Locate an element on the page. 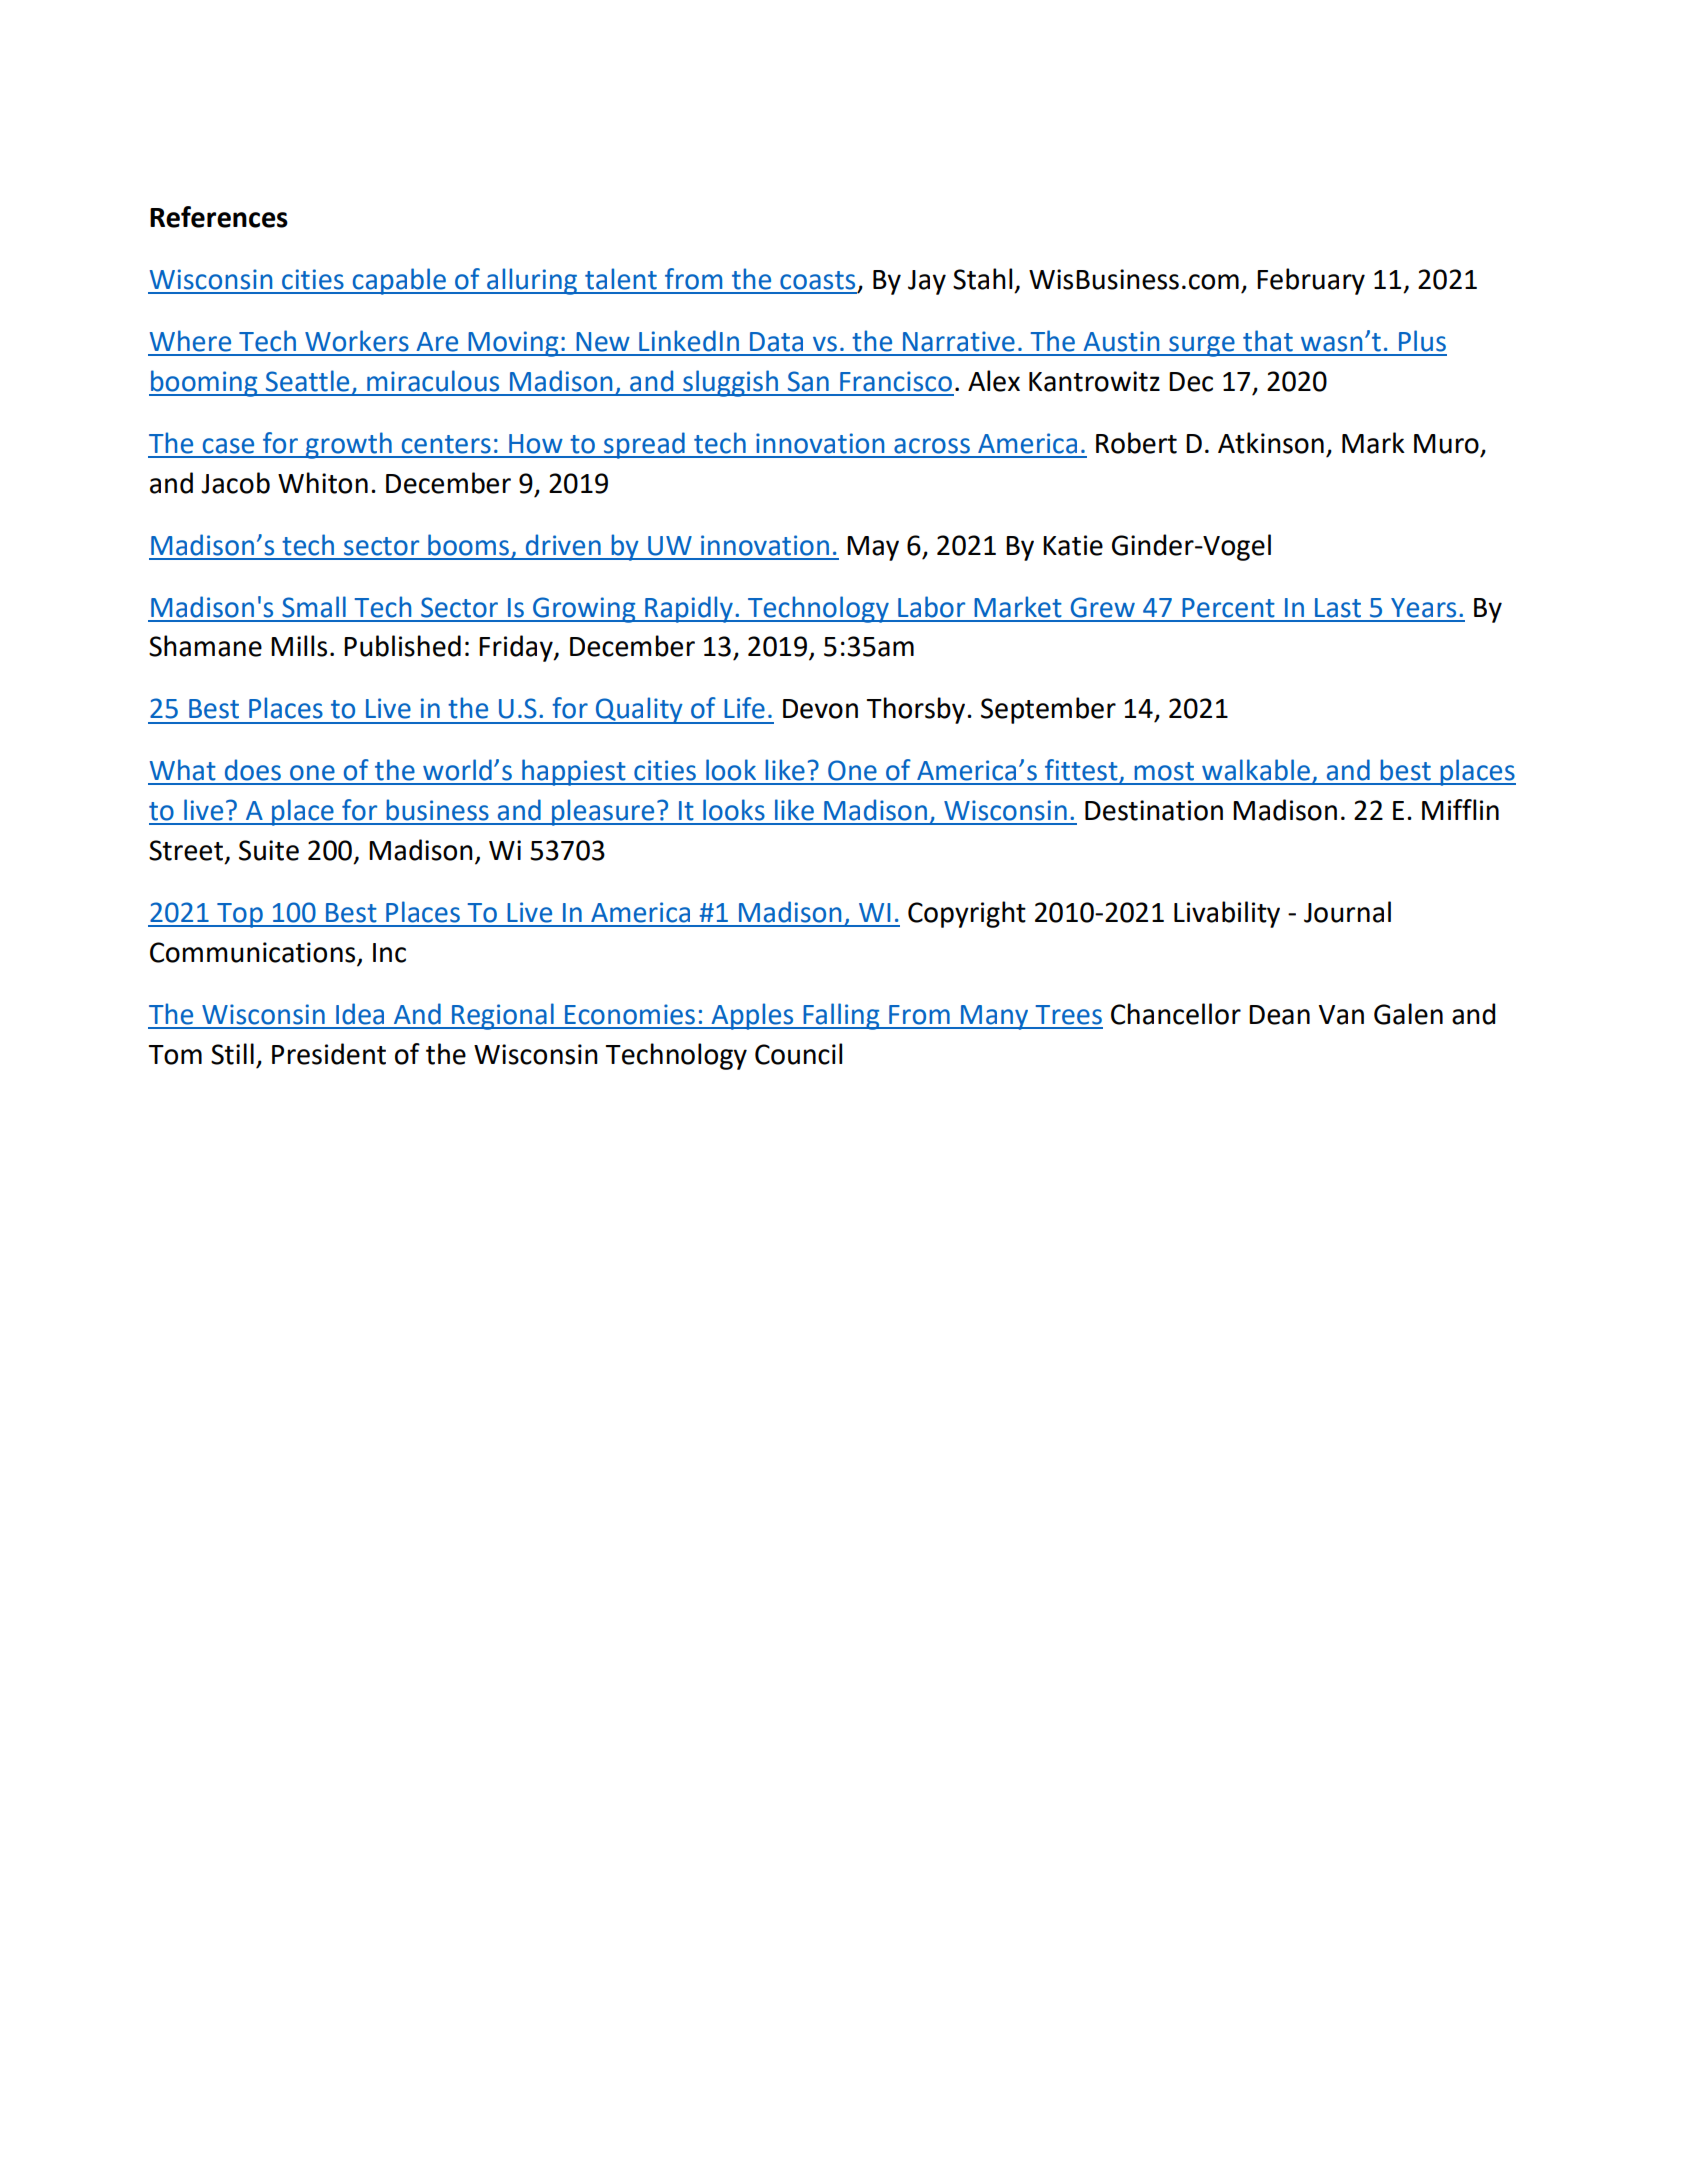  February is located at coordinates (1311, 281).
